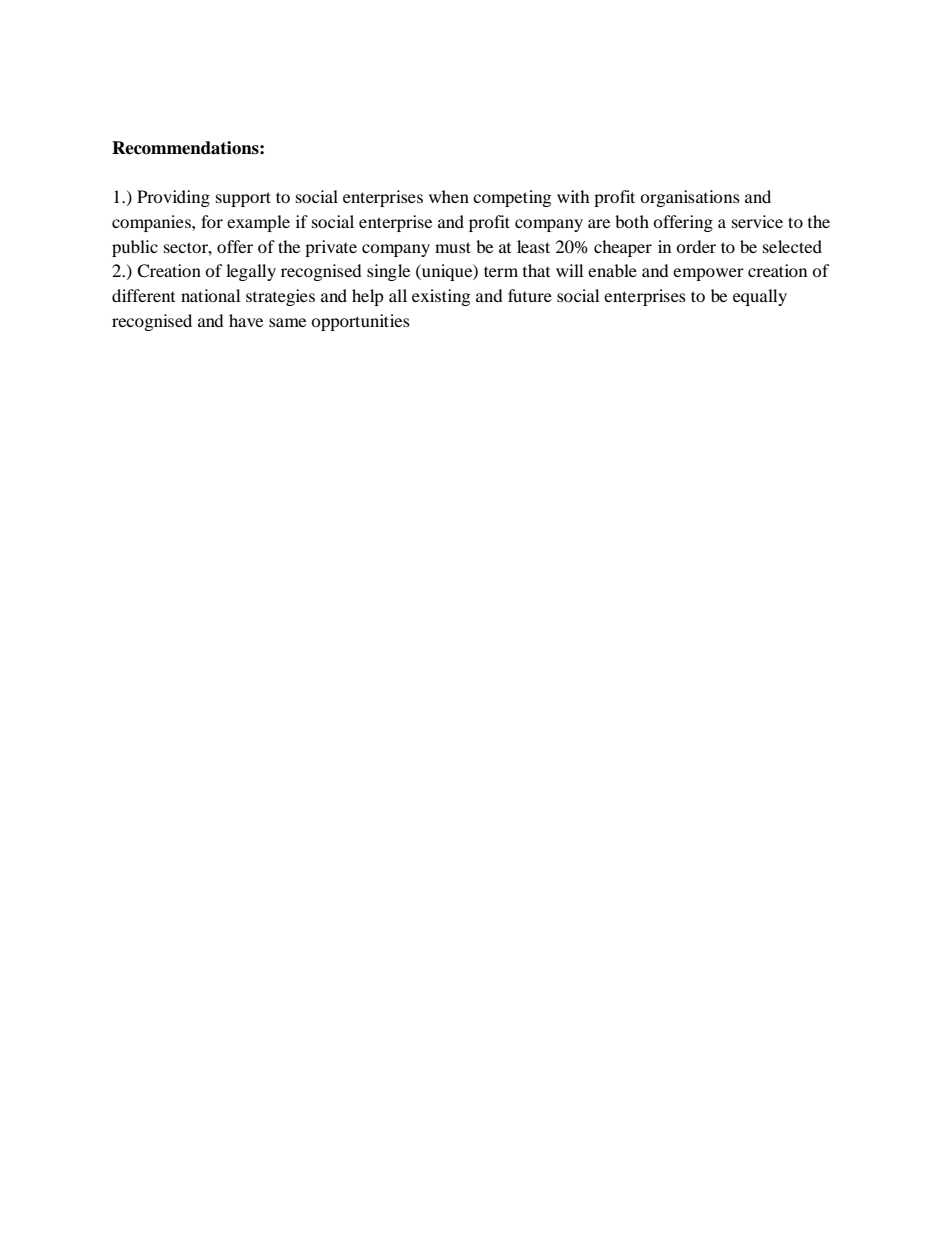 The width and height of the screenshot is (952, 1233). What do you see at coordinates (501, 271) in the screenshot?
I see `term` at bounding box center [501, 271].
